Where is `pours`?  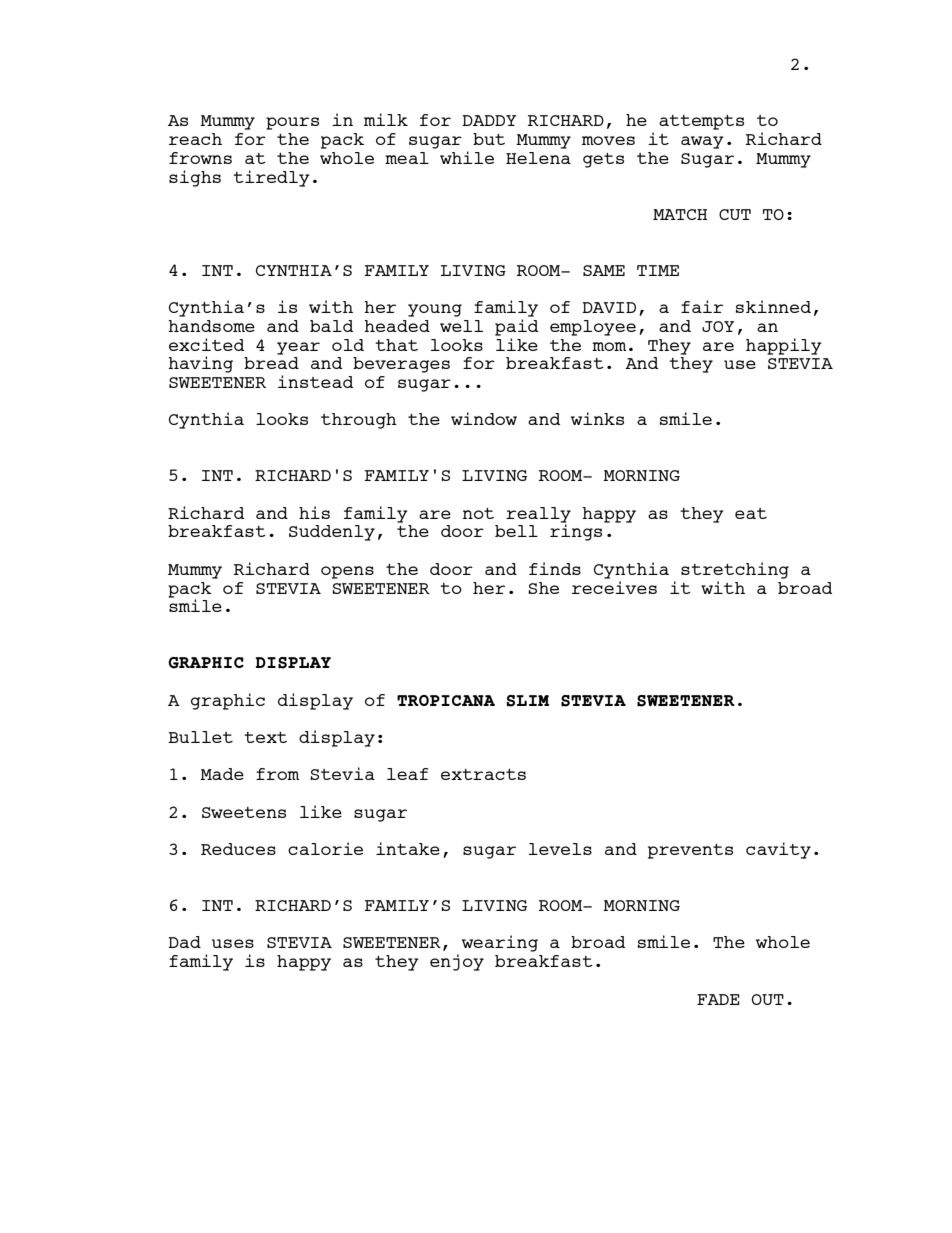 pours is located at coordinates (292, 123).
